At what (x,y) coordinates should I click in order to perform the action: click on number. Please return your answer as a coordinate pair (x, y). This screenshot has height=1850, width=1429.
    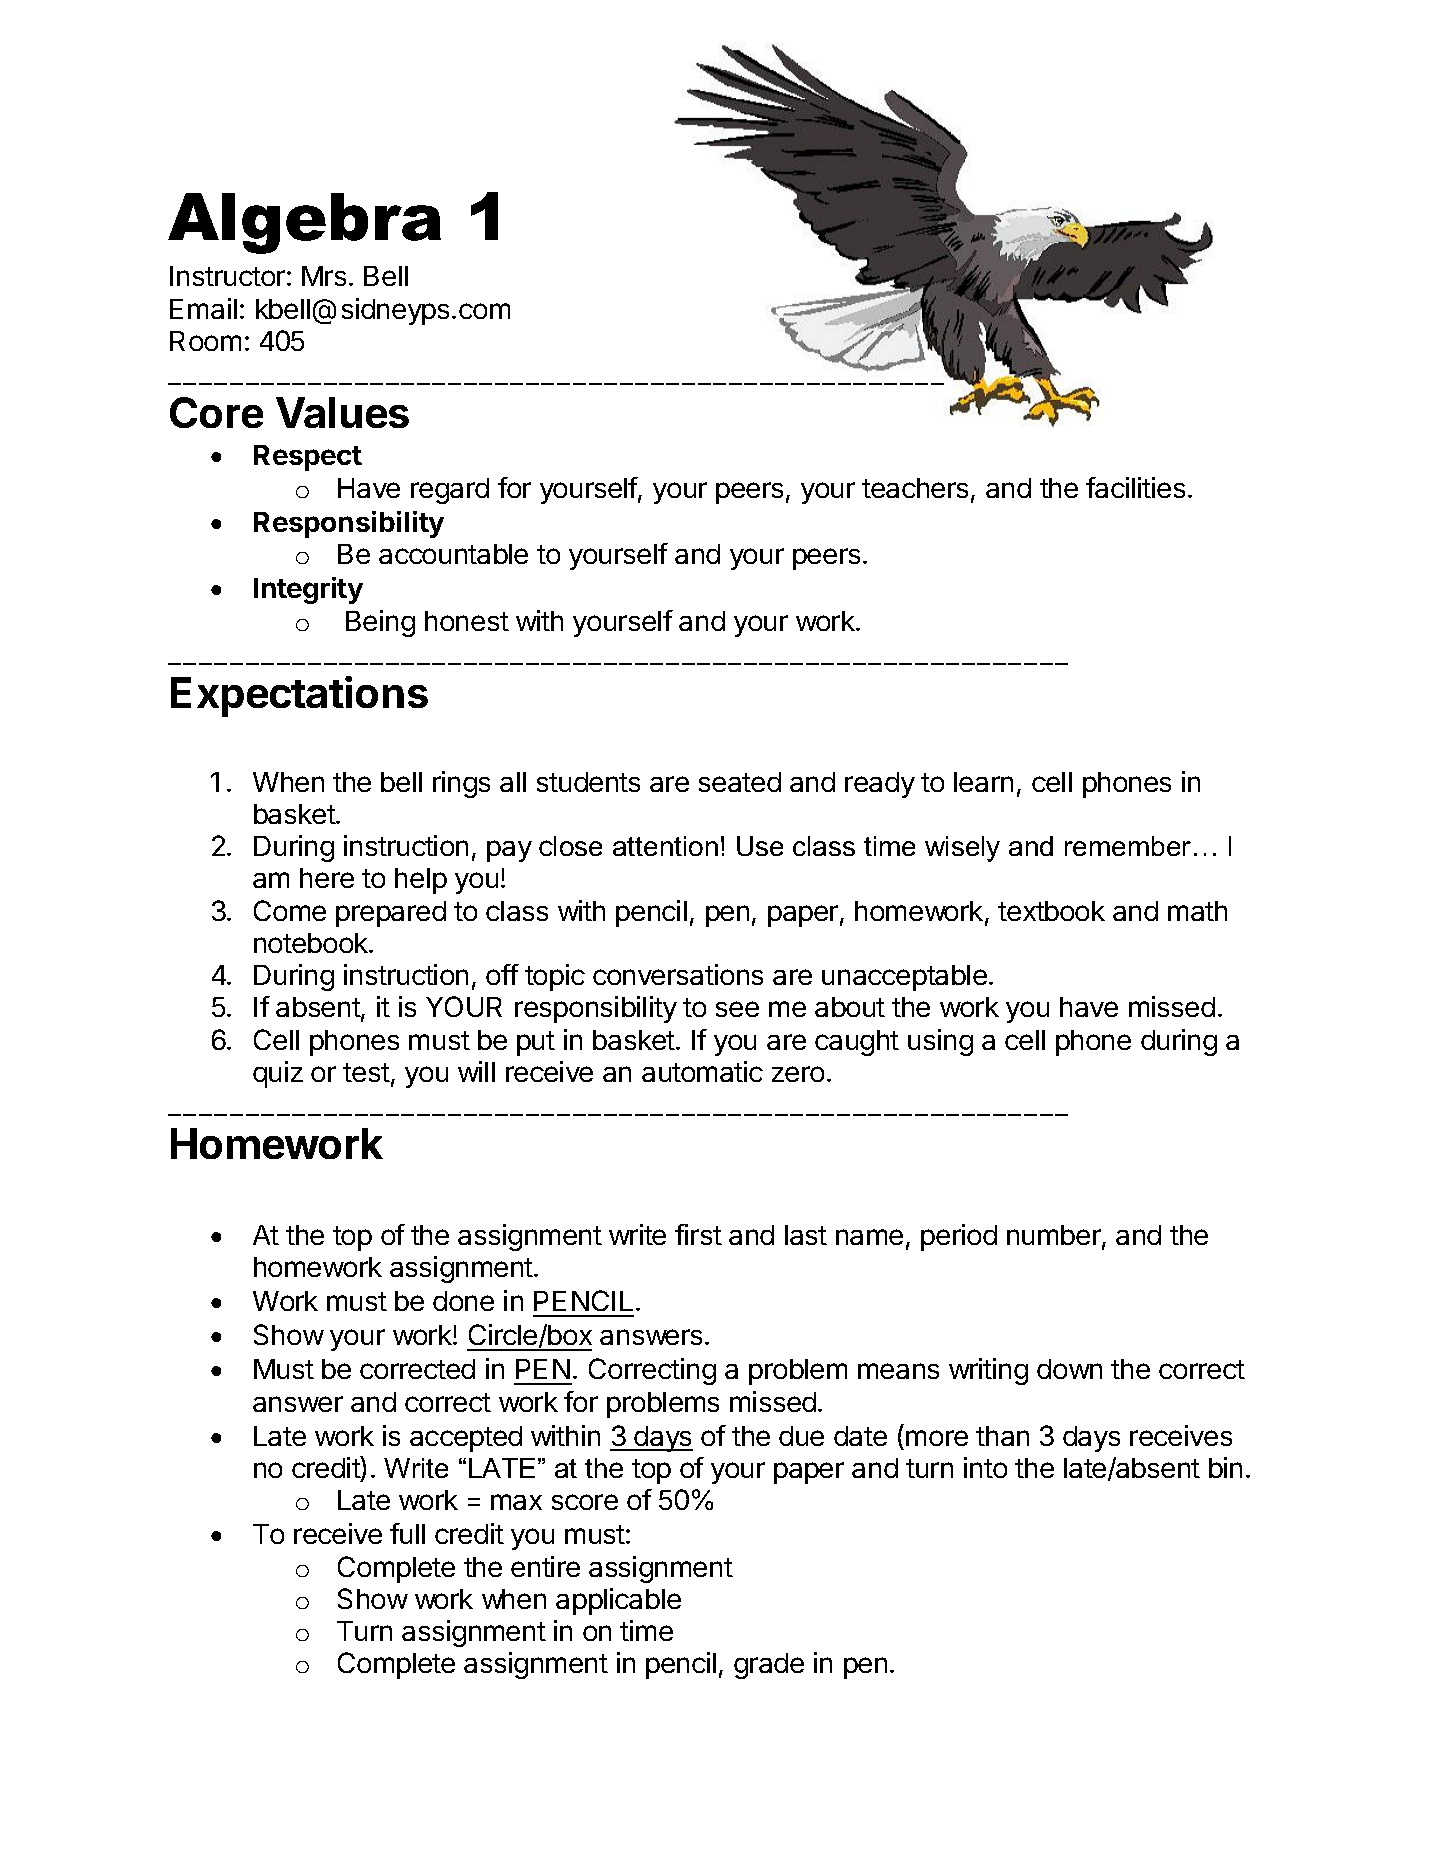
    Looking at the image, I should click on (1055, 1236).
